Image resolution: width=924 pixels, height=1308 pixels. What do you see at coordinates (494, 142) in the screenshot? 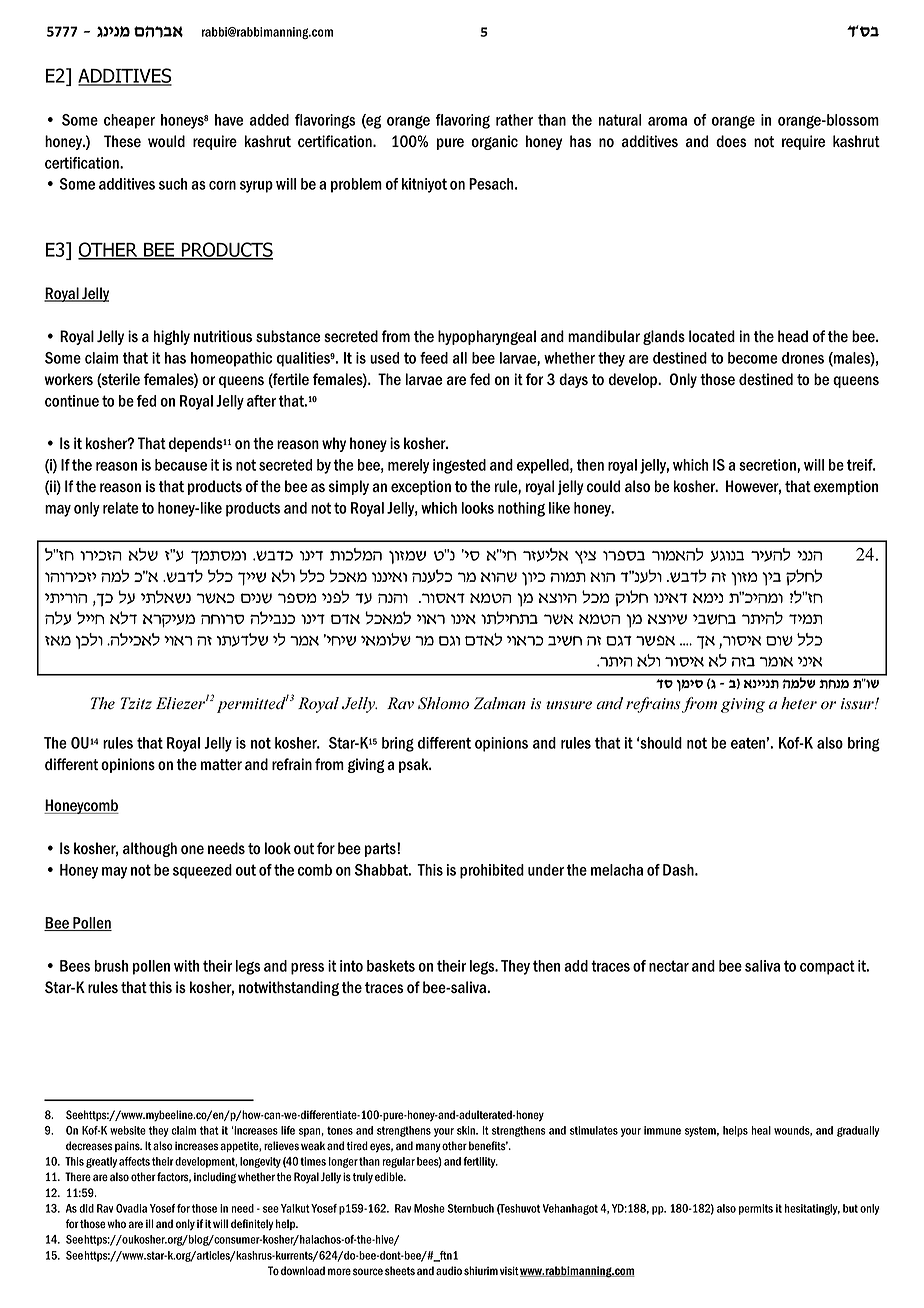
I see `organic` at bounding box center [494, 142].
